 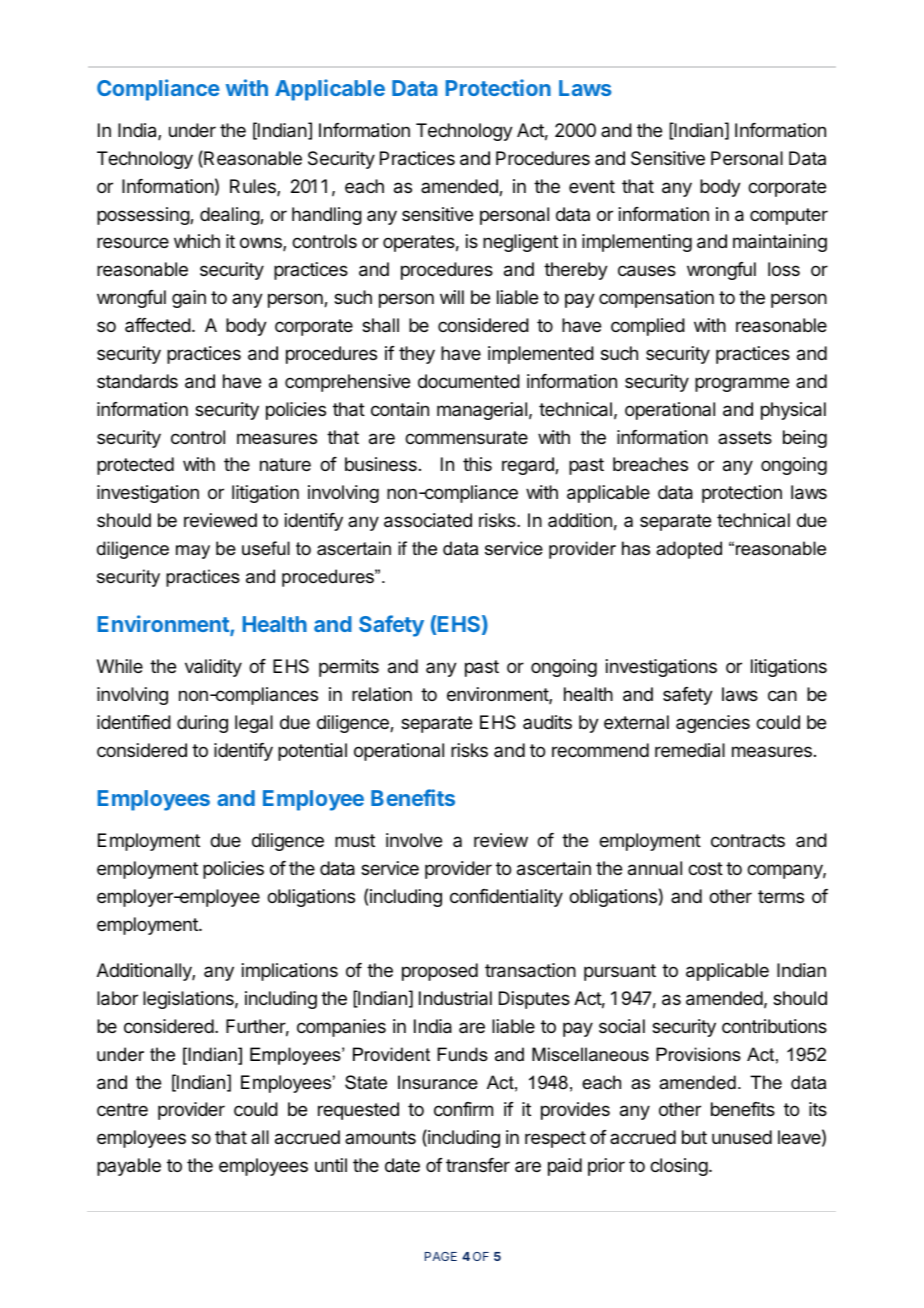 I want to click on contributions, so click(x=774, y=1026).
